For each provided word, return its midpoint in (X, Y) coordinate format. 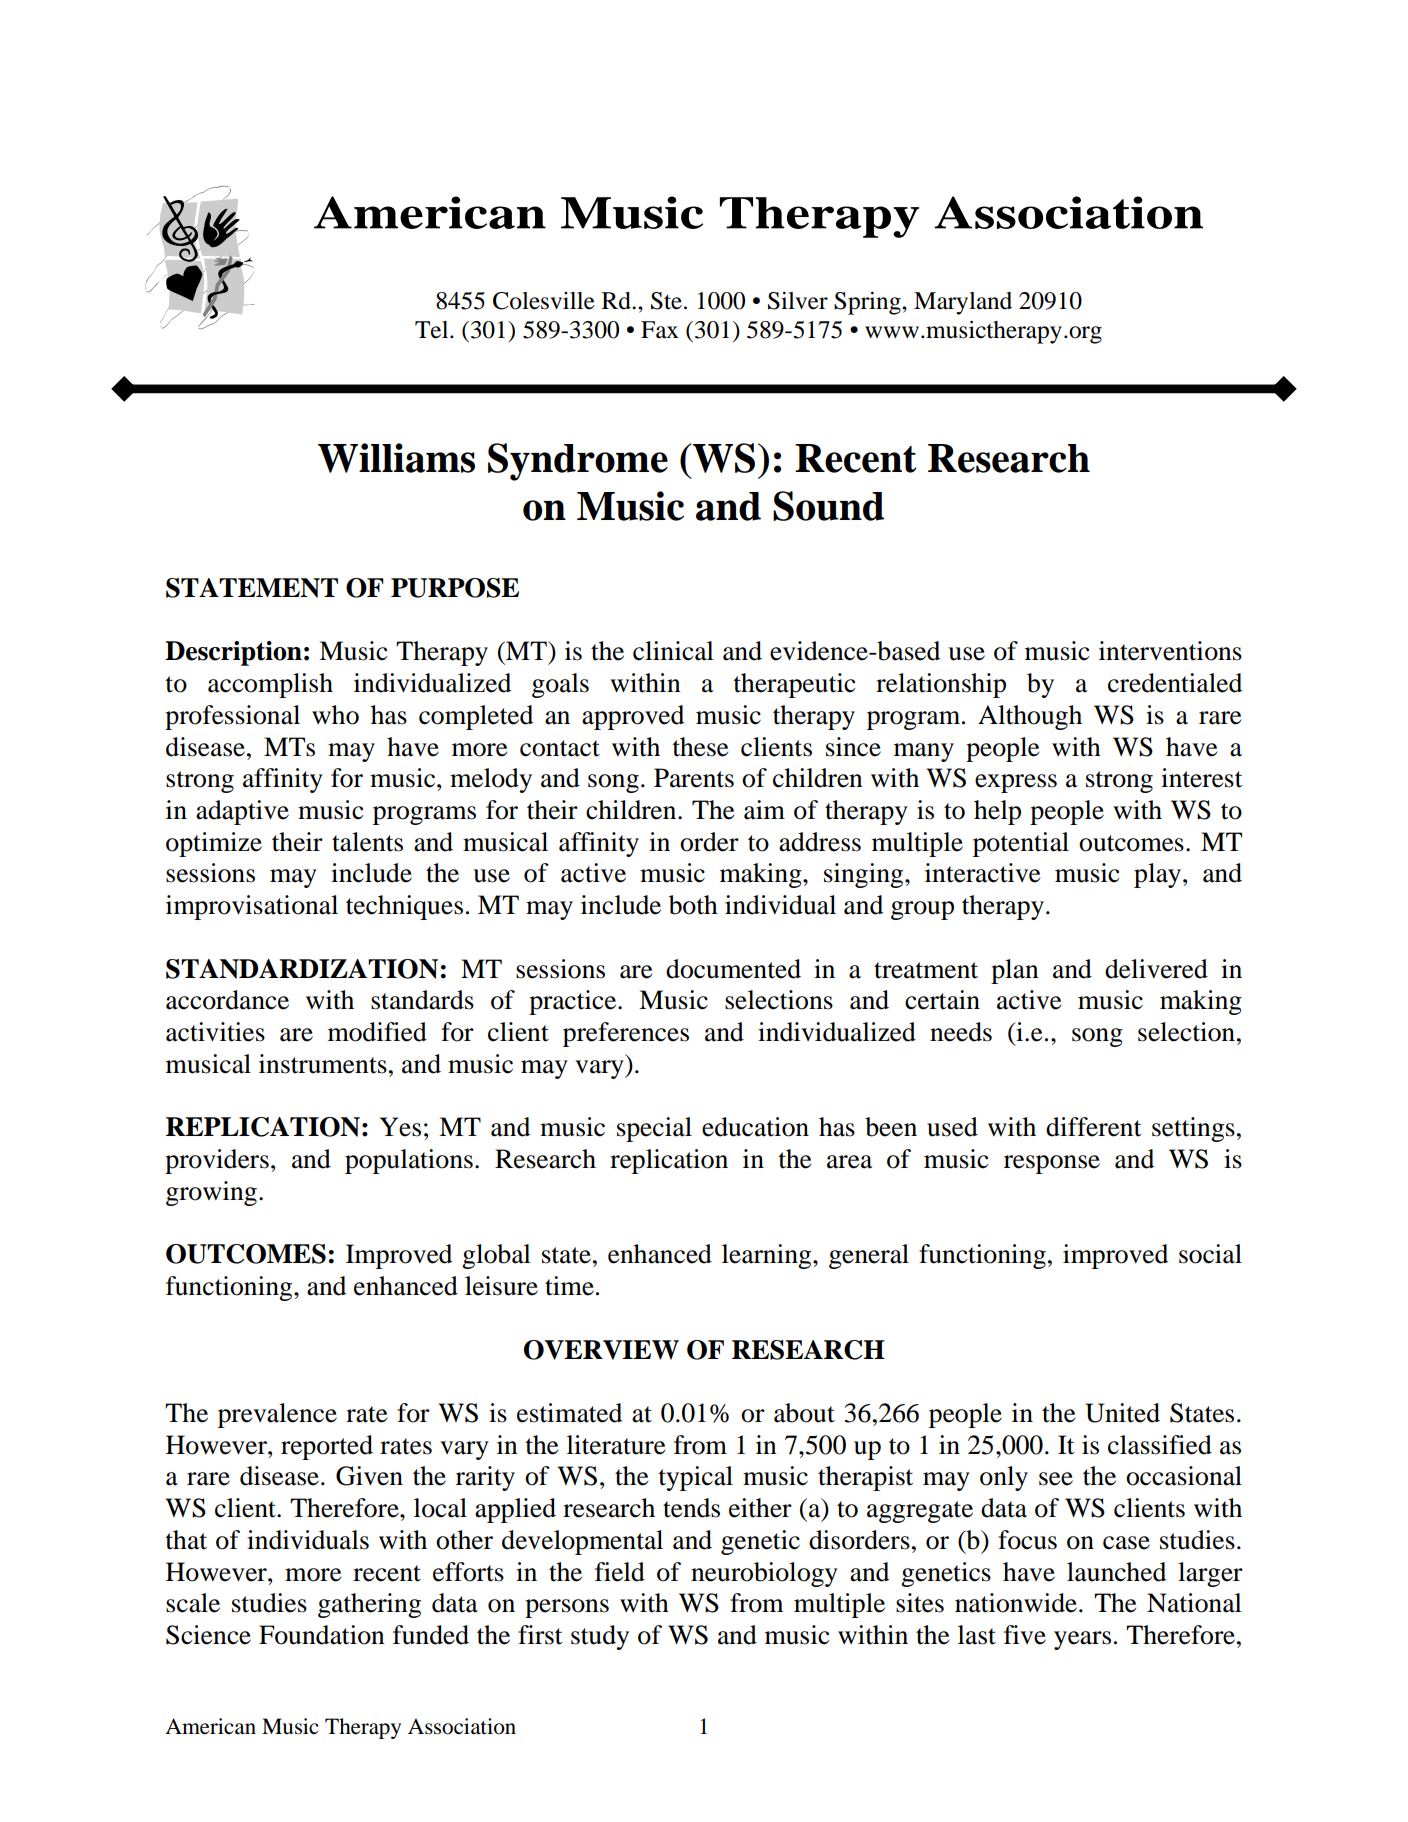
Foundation (322, 1635)
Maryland (963, 303)
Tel (433, 330)
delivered (1156, 969)
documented (733, 969)
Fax (660, 330)
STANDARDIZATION (302, 969)
